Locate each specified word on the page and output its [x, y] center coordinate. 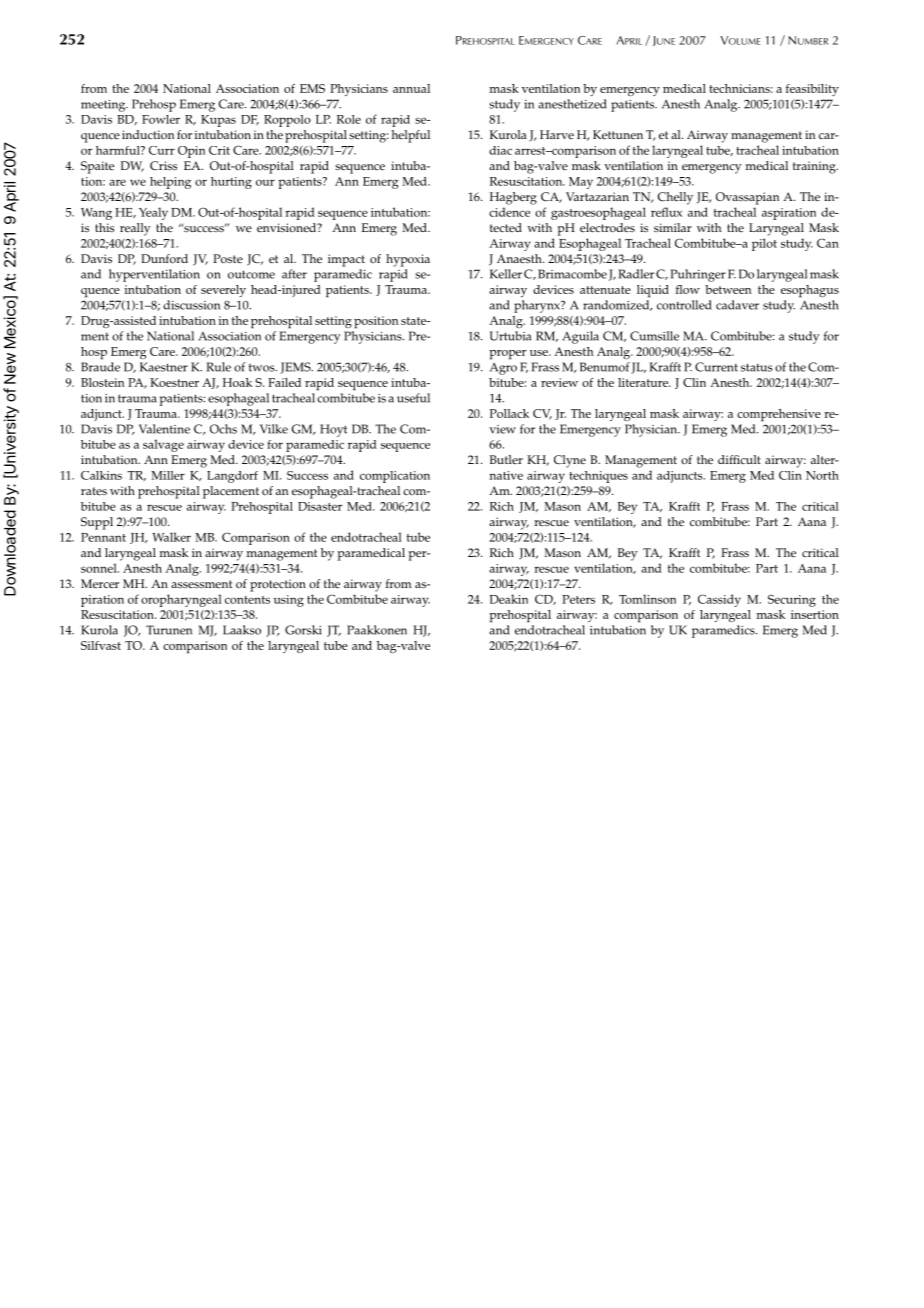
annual [411, 88]
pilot [764, 244]
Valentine [164, 429]
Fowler [161, 119]
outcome [251, 274]
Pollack [509, 413]
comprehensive [779, 415]
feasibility [812, 90]
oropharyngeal [181, 600]
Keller [506, 274]
